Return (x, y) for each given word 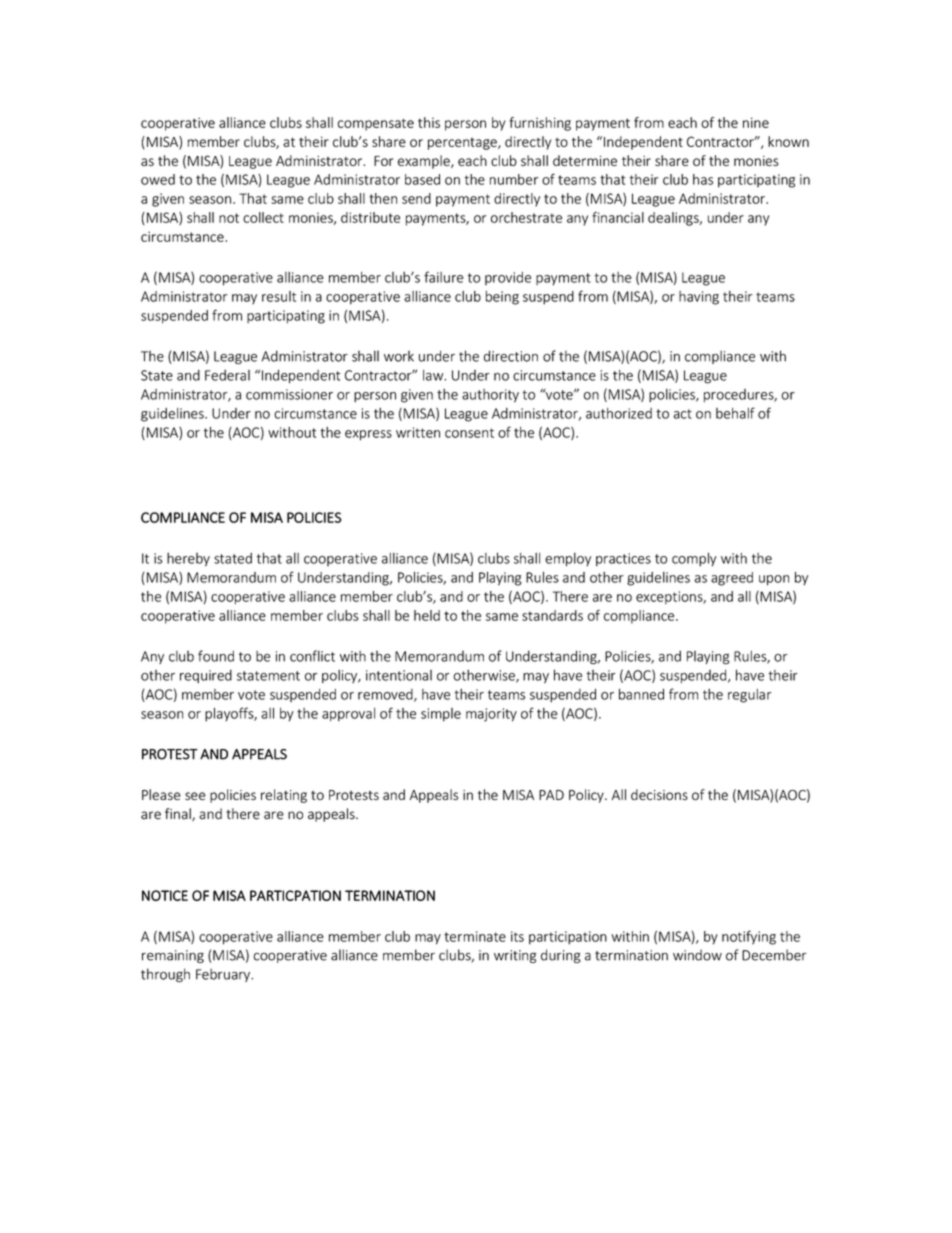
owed (158, 179)
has (703, 179)
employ (568, 559)
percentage (463, 144)
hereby (188, 559)
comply (694, 560)
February (224, 975)
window (697, 955)
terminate (475, 936)
